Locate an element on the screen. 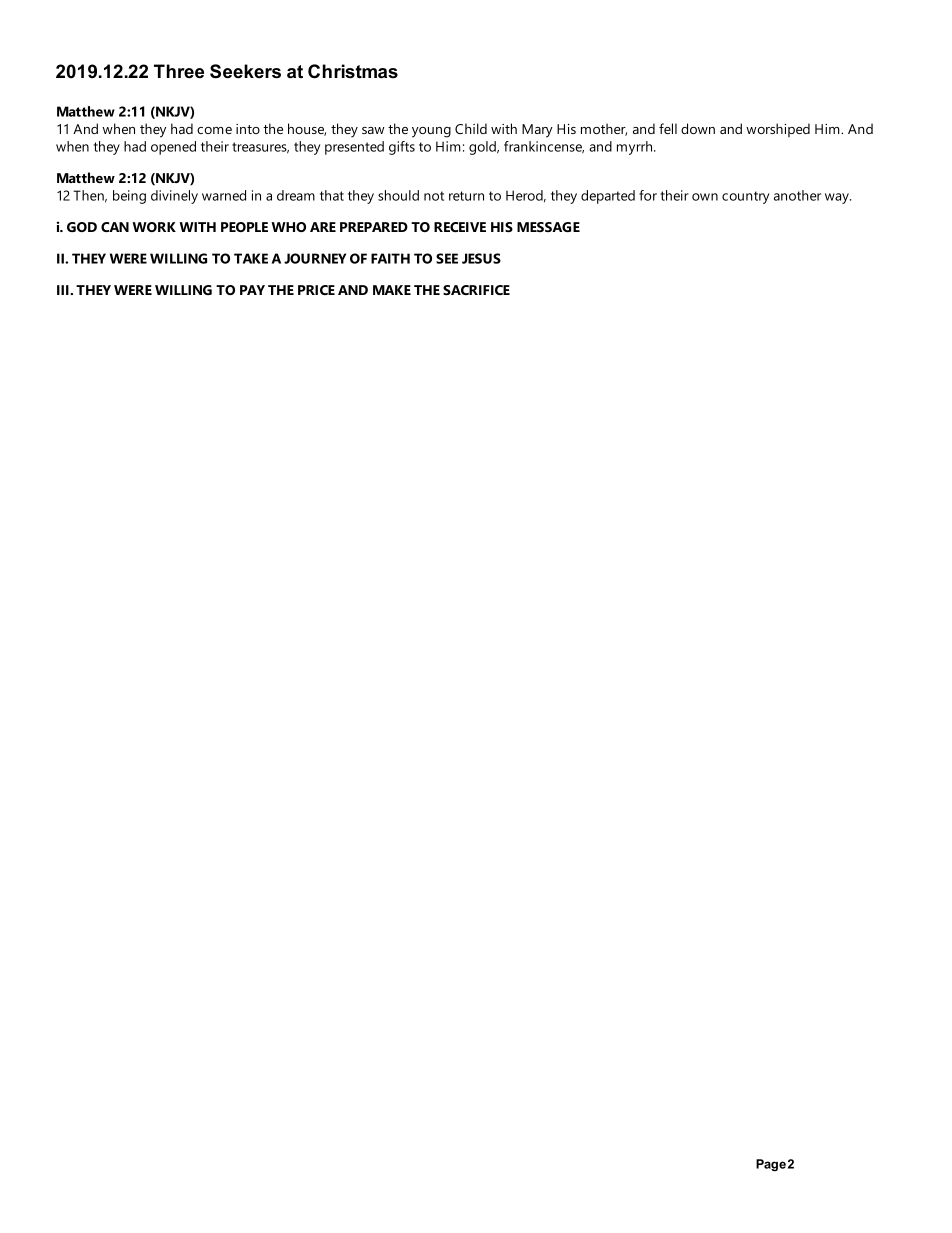 The width and height of the screenshot is (952, 1233). down is located at coordinates (698, 128).
